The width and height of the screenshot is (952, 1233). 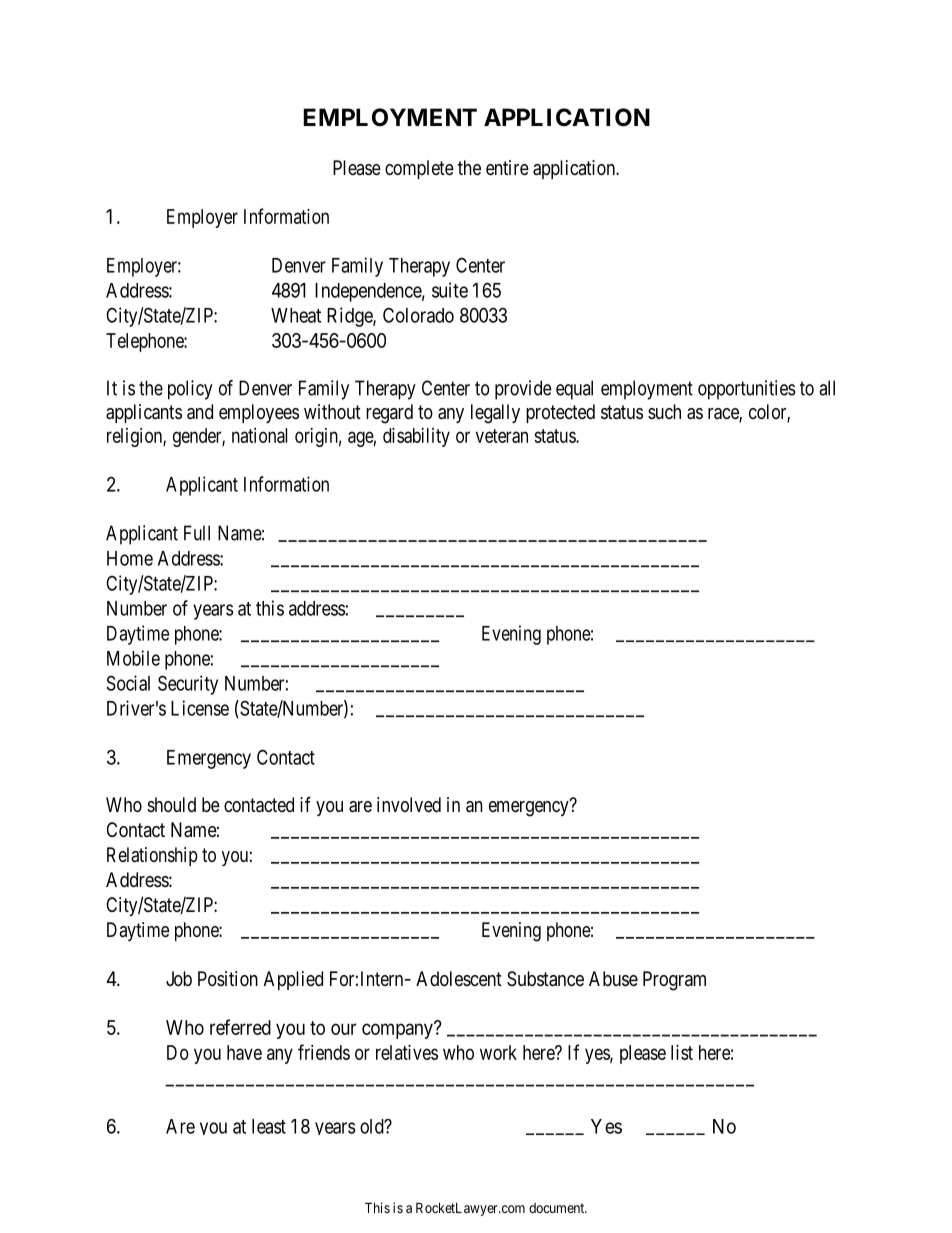 What do you see at coordinates (664, 411) in the screenshot?
I see `such` at bounding box center [664, 411].
